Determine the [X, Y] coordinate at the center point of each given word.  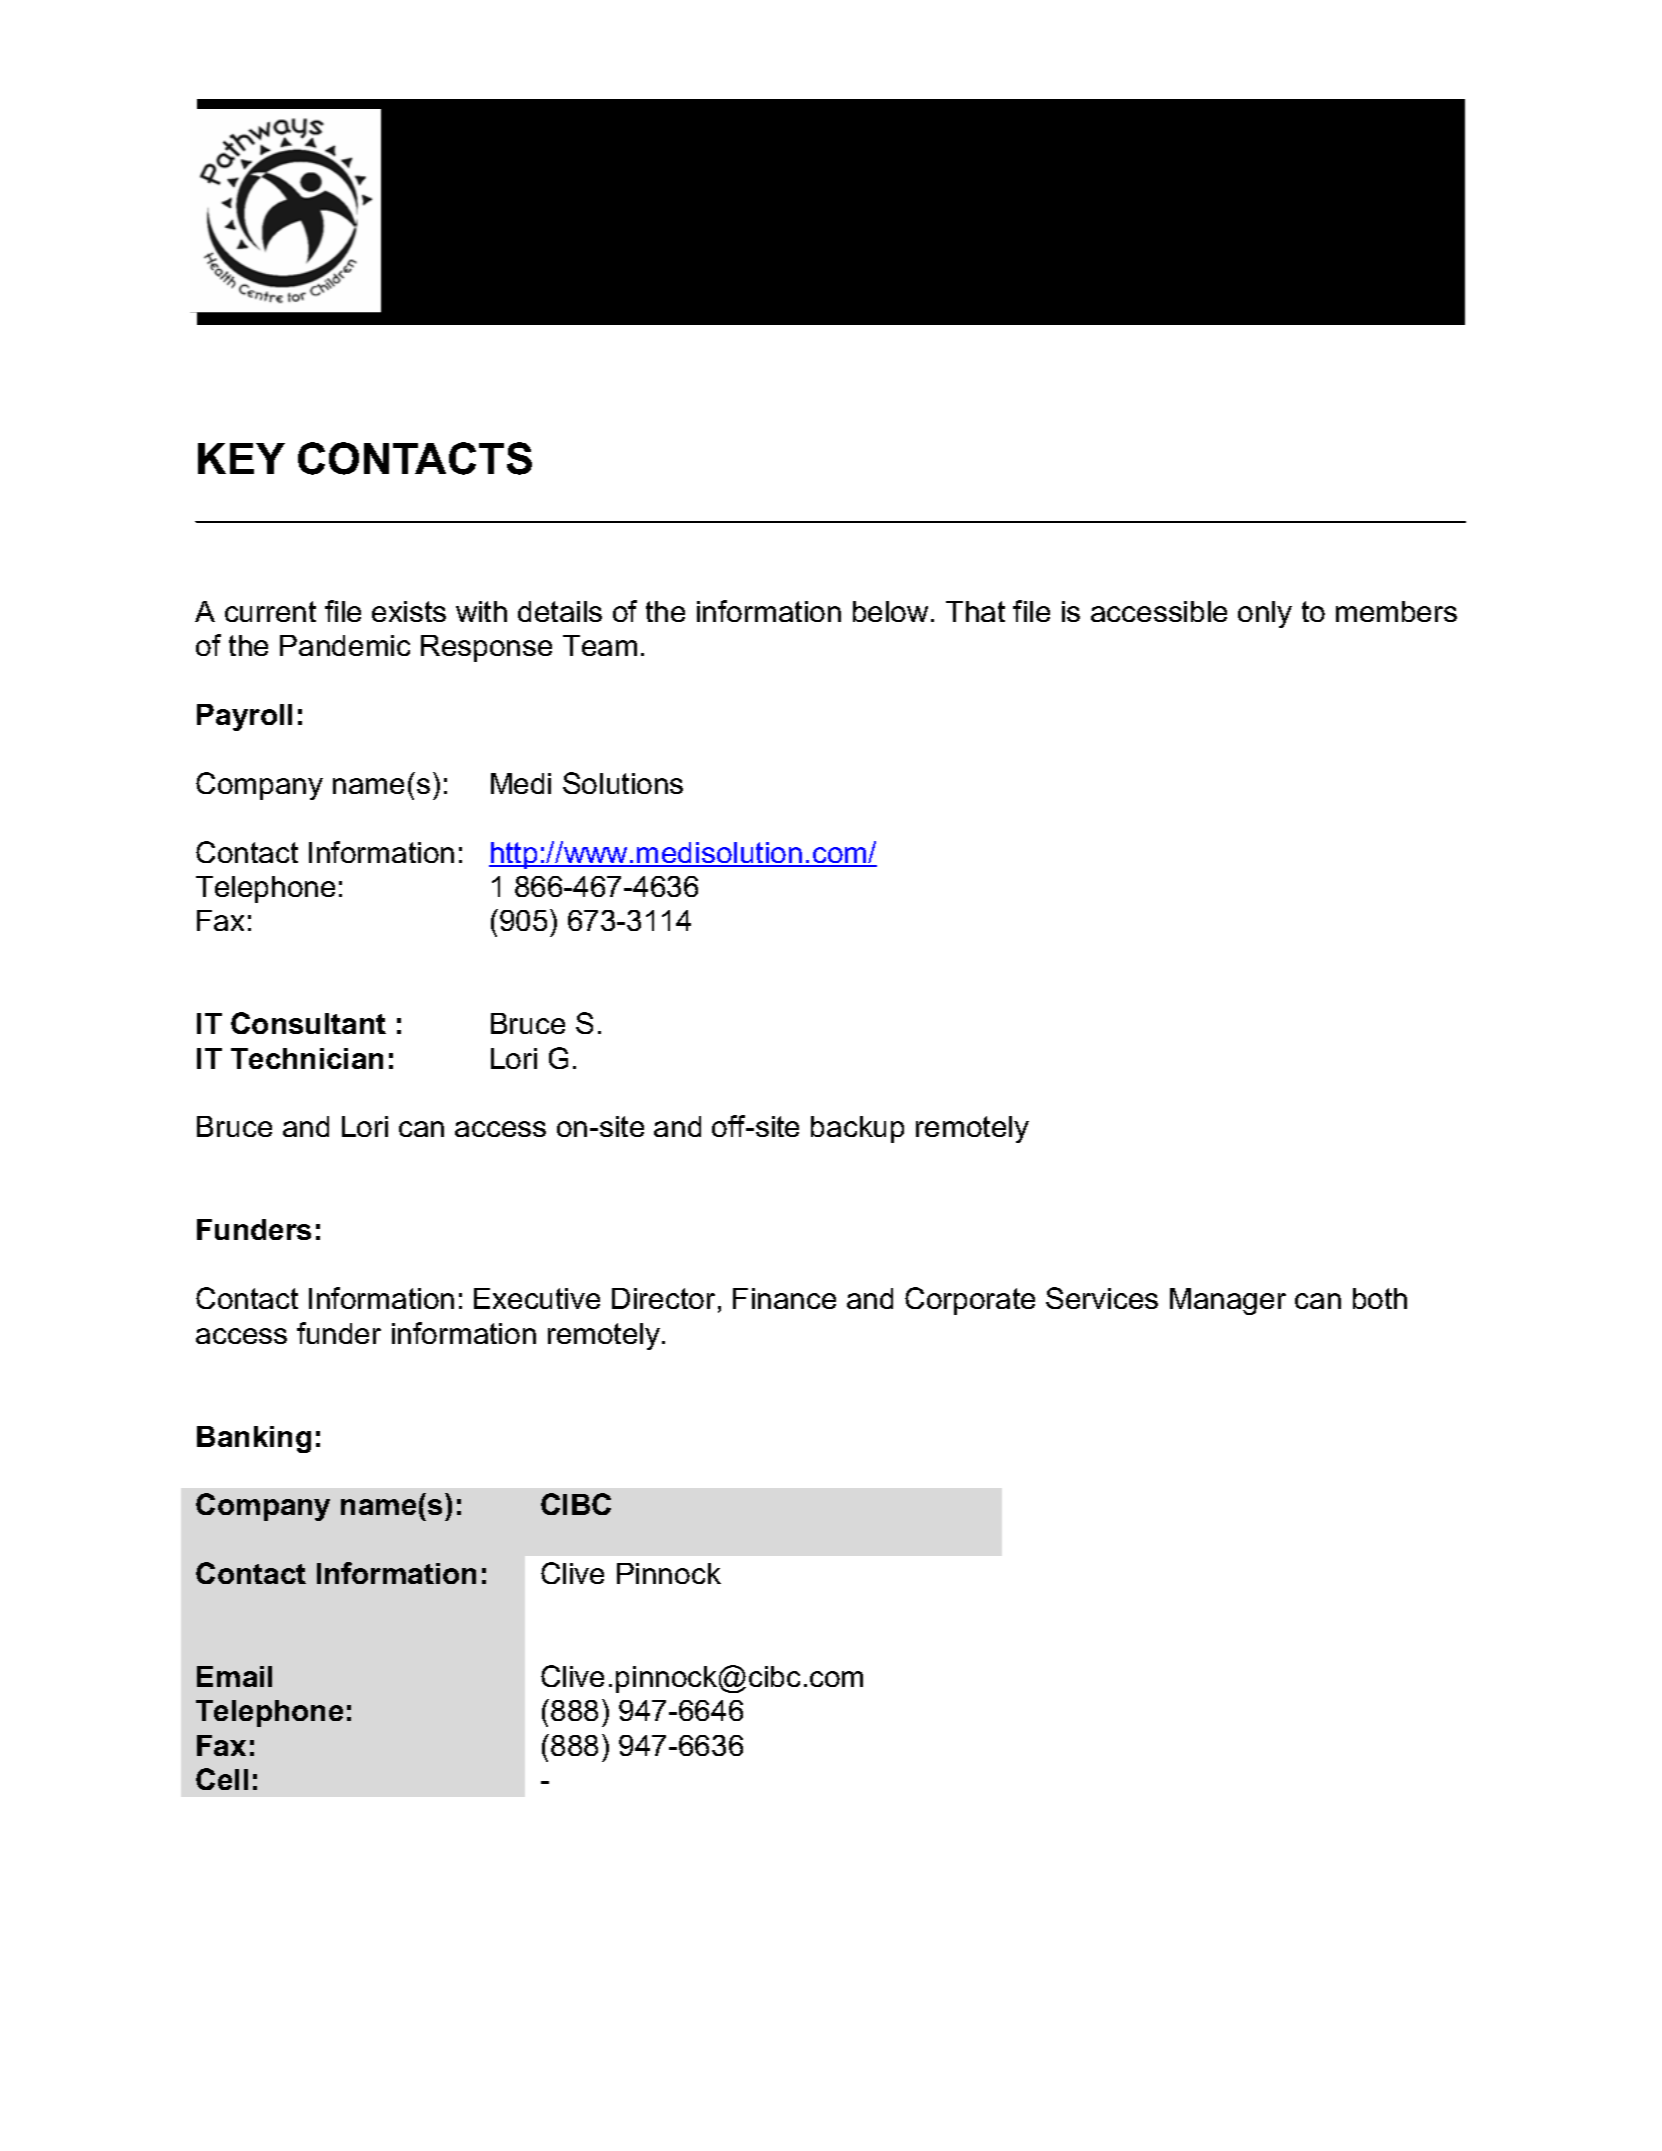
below [890, 611]
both [1380, 1298]
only [1265, 614]
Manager [1228, 1301]
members [1396, 611]
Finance [784, 1298]
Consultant [308, 1023]
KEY [241, 458]
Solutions [623, 783]
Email [234, 1676]
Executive [537, 1298]
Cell [222, 1779]
